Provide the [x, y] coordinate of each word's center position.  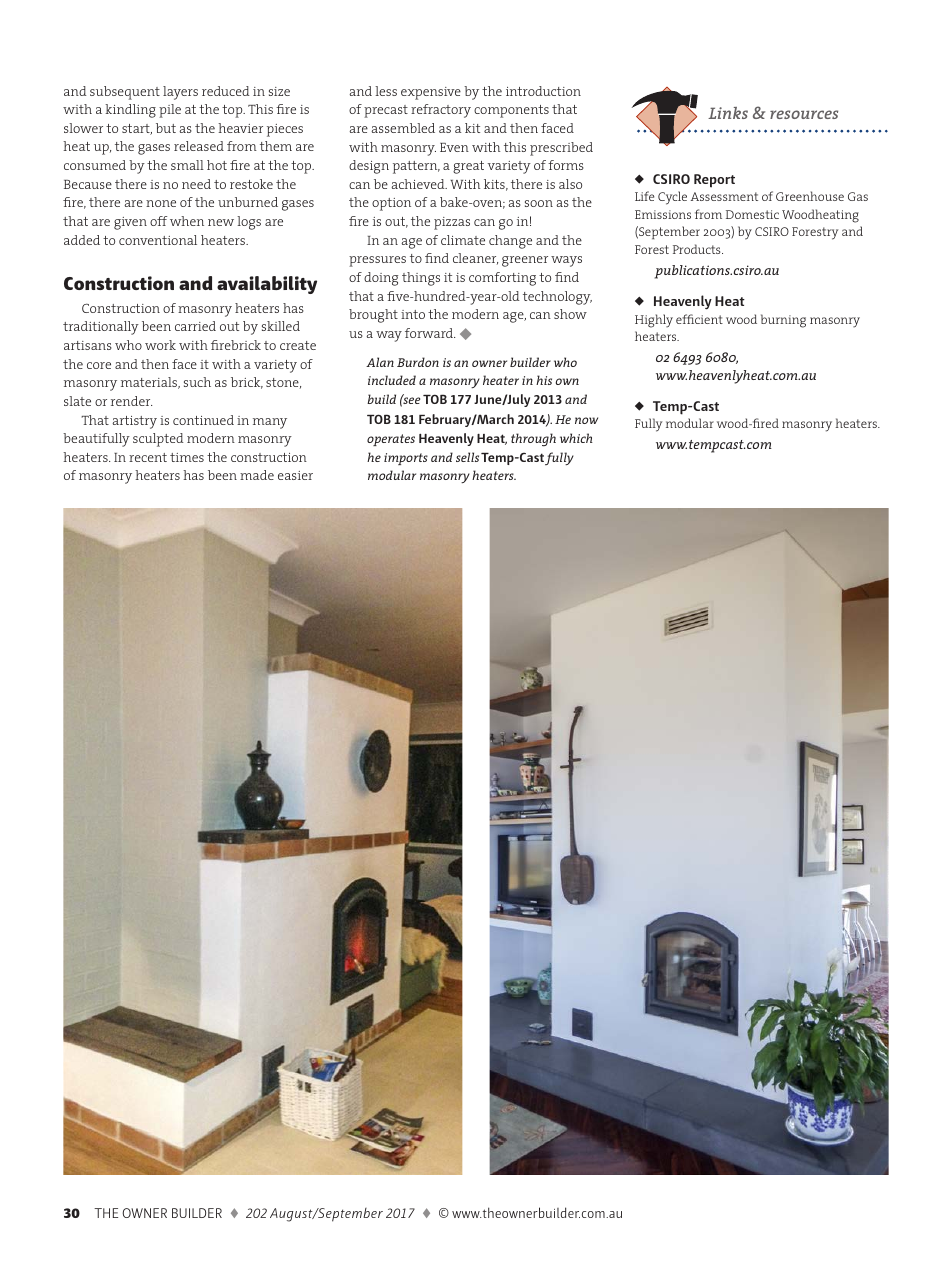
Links [728, 113]
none [161, 203]
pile [170, 111]
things [421, 279]
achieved [419, 184]
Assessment [724, 196]
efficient [699, 319]
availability [267, 285]
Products [698, 249]
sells [467, 457]
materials [150, 383]
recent [148, 457]
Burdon [418, 362]
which [576, 438]
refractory [441, 111]
